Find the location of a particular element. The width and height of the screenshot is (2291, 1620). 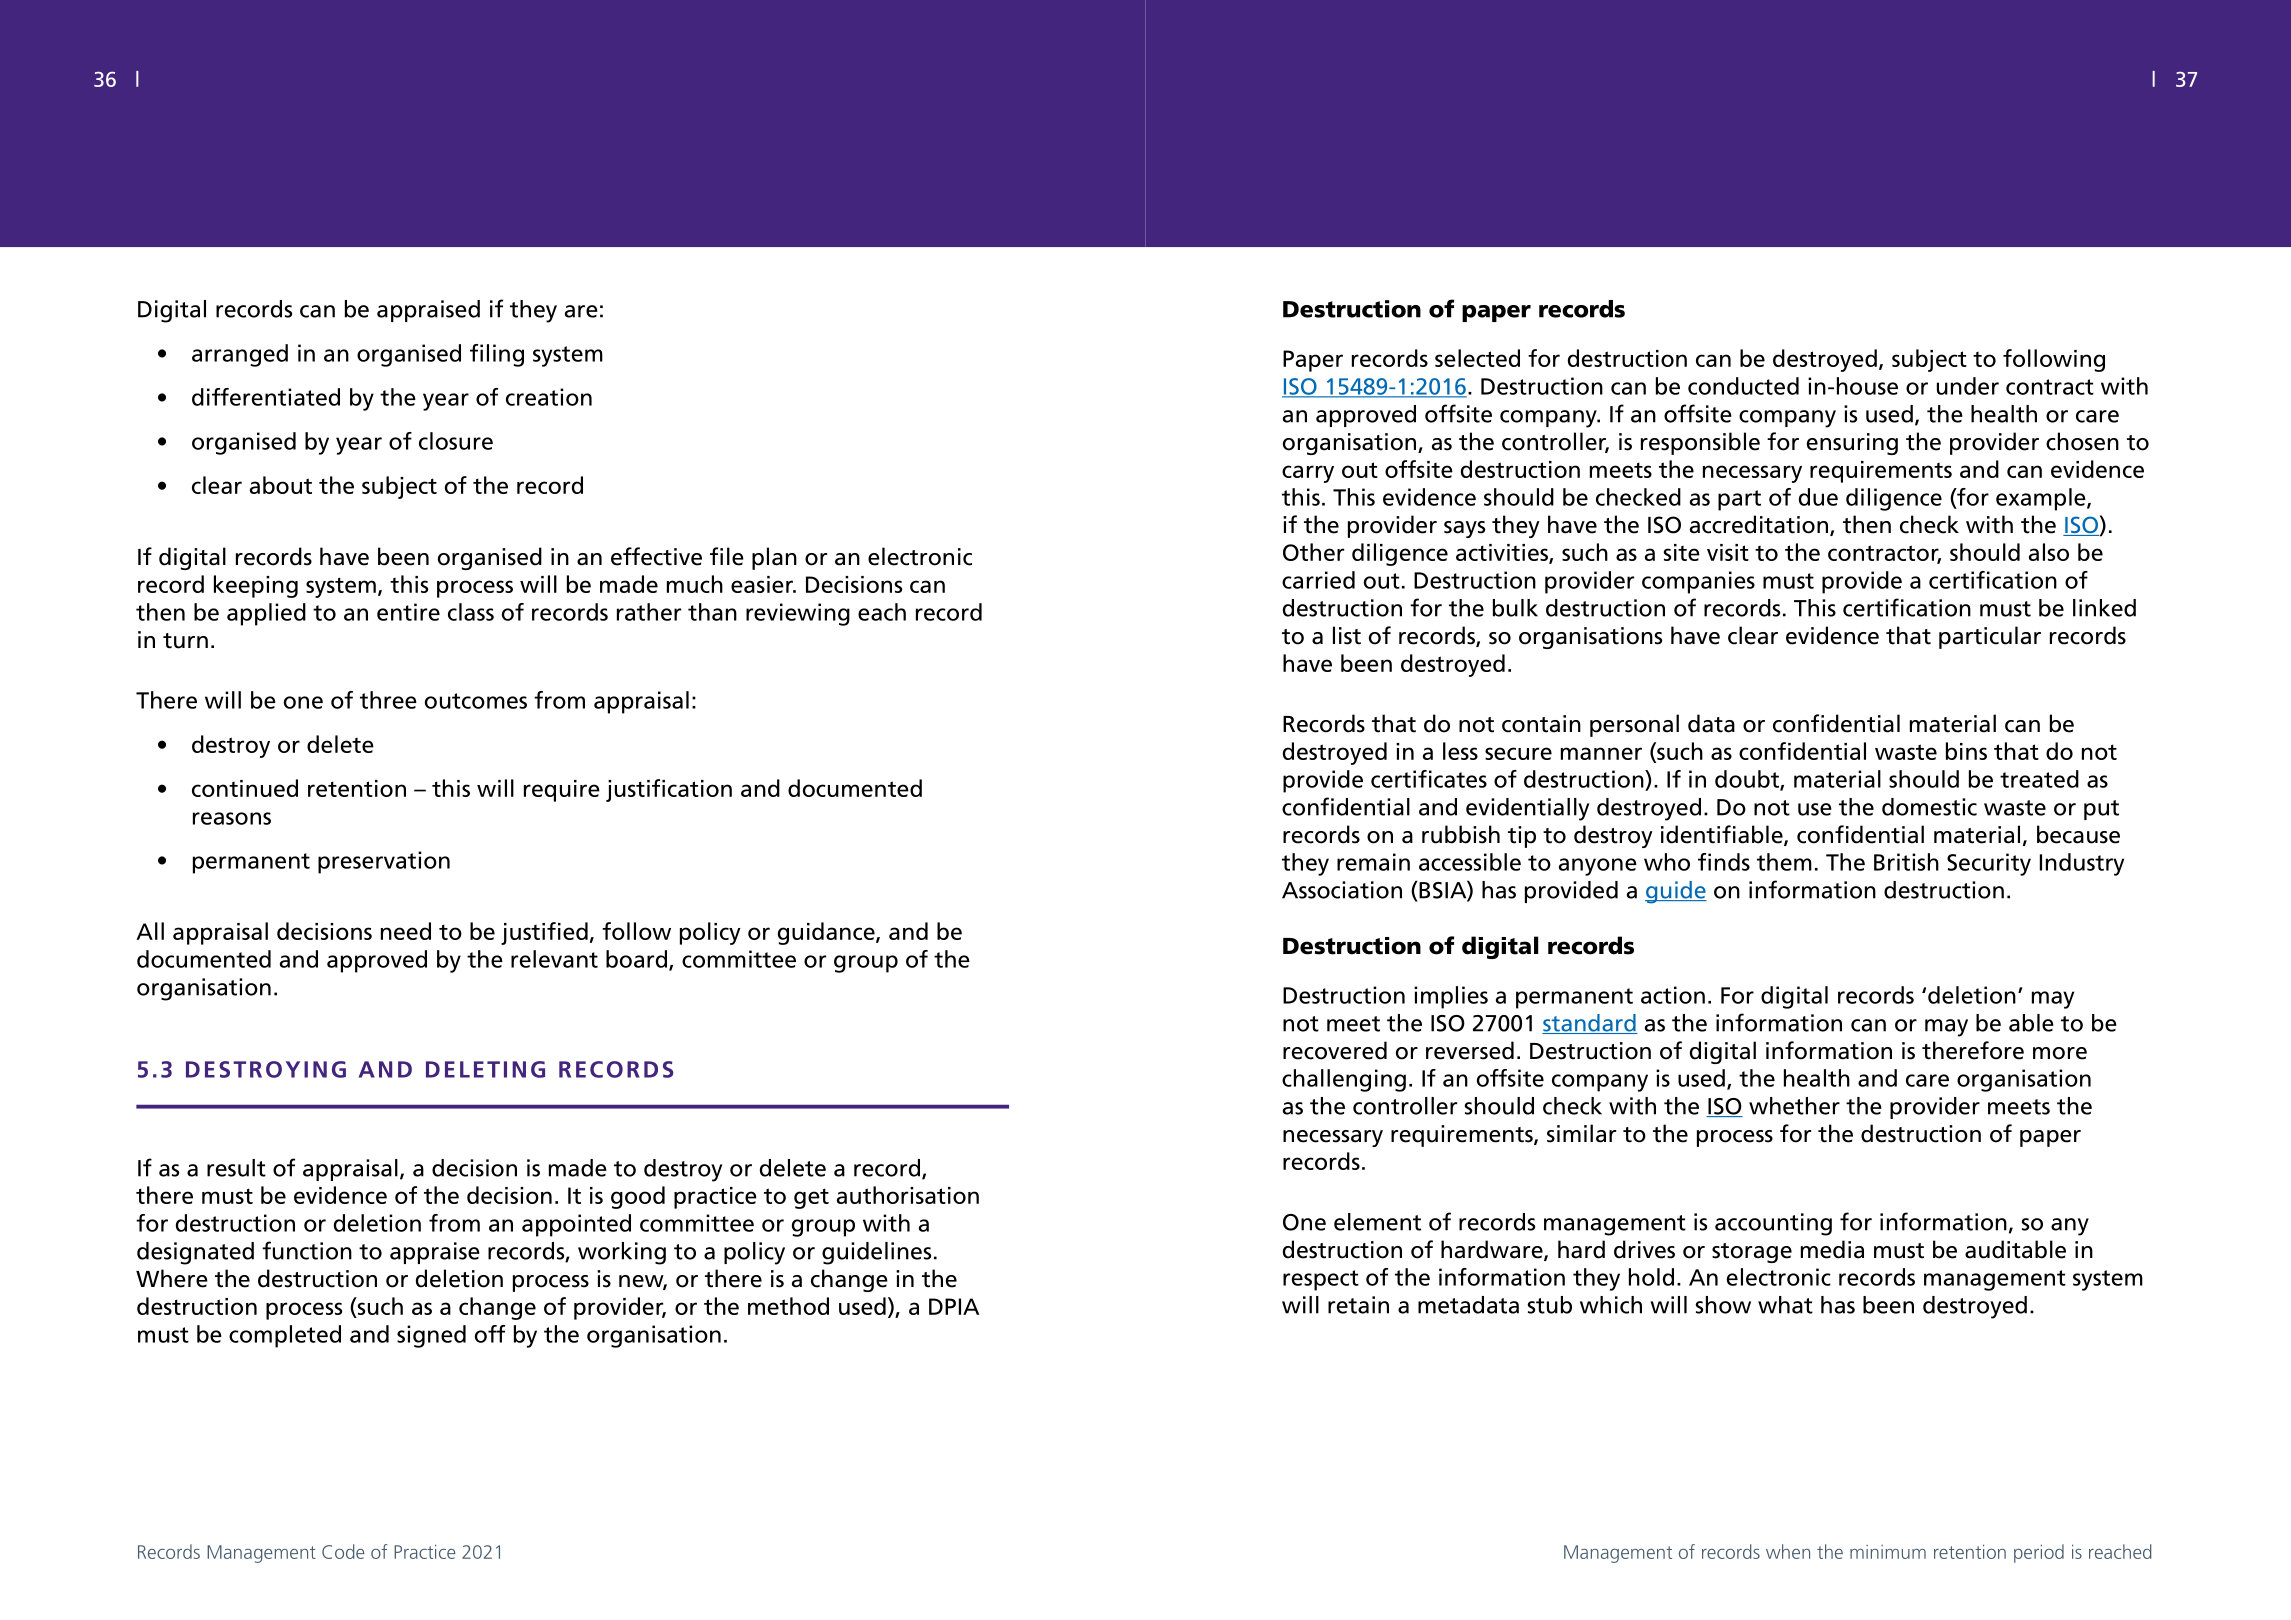

Code is located at coordinates (343, 1551).
